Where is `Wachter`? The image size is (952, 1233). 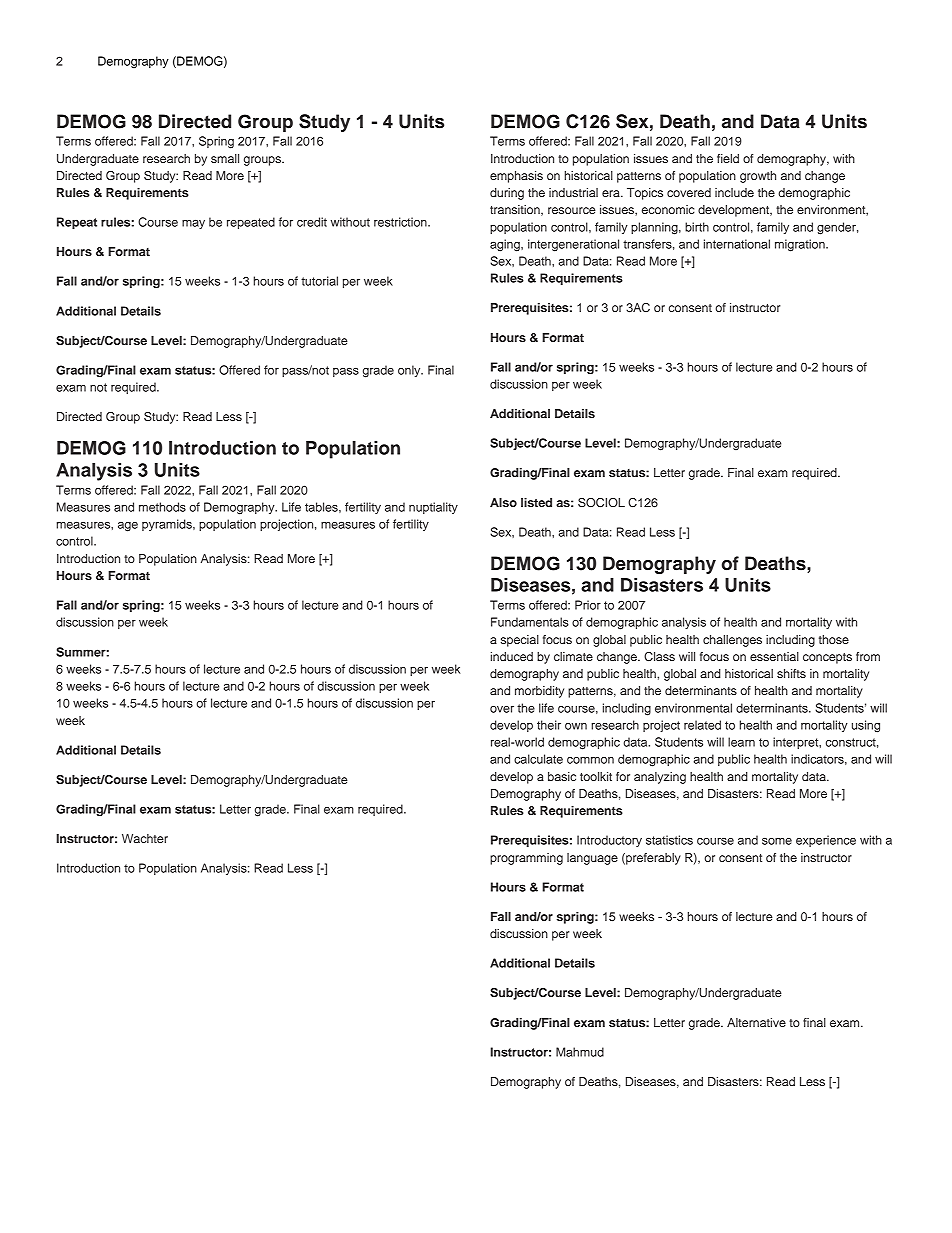 Wachter is located at coordinates (145, 838).
